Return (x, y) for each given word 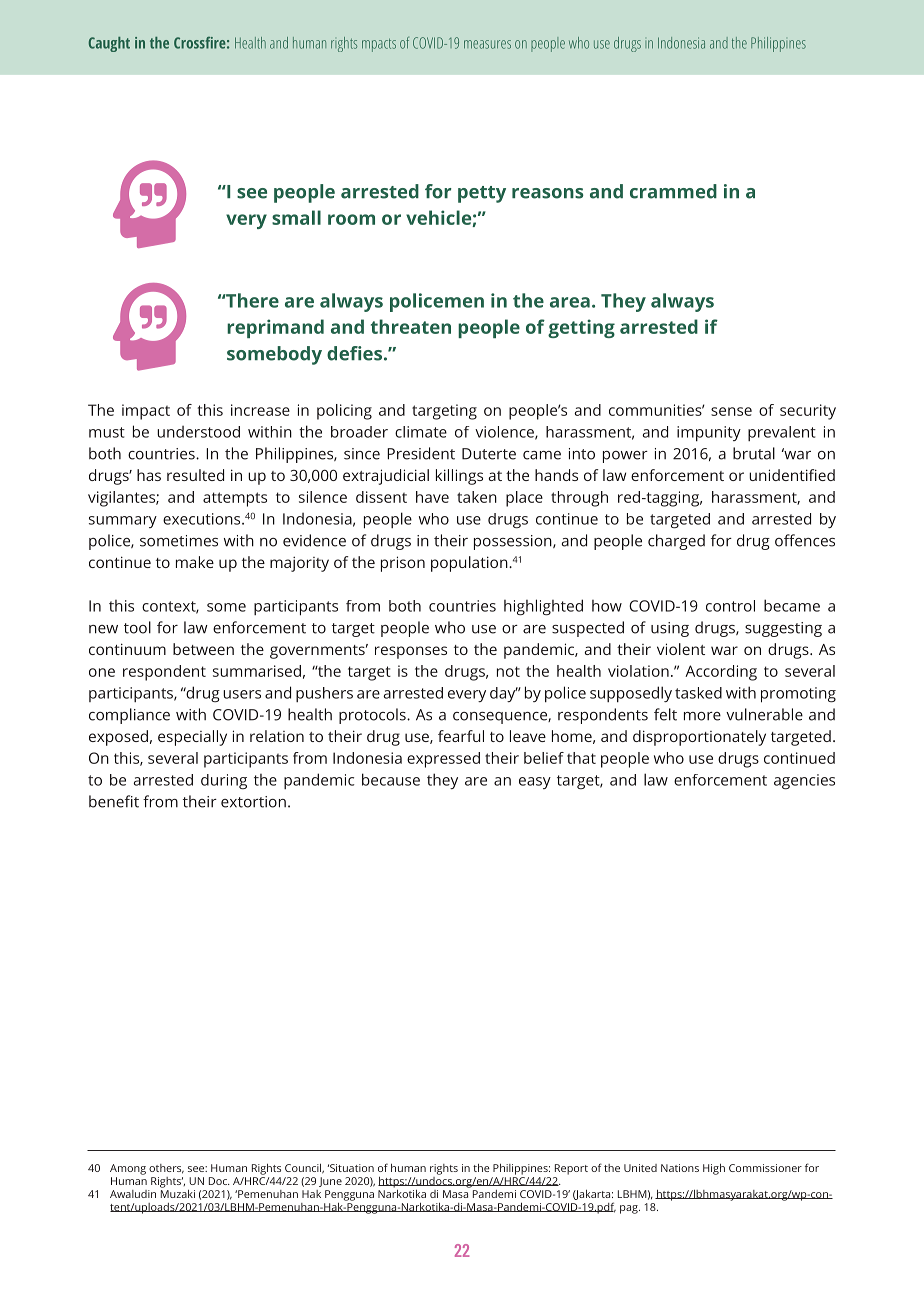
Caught (109, 44)
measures (487, 44)
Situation (350, 1168)
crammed (673, 191)
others (166, 1169)
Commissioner (765, 1168)
